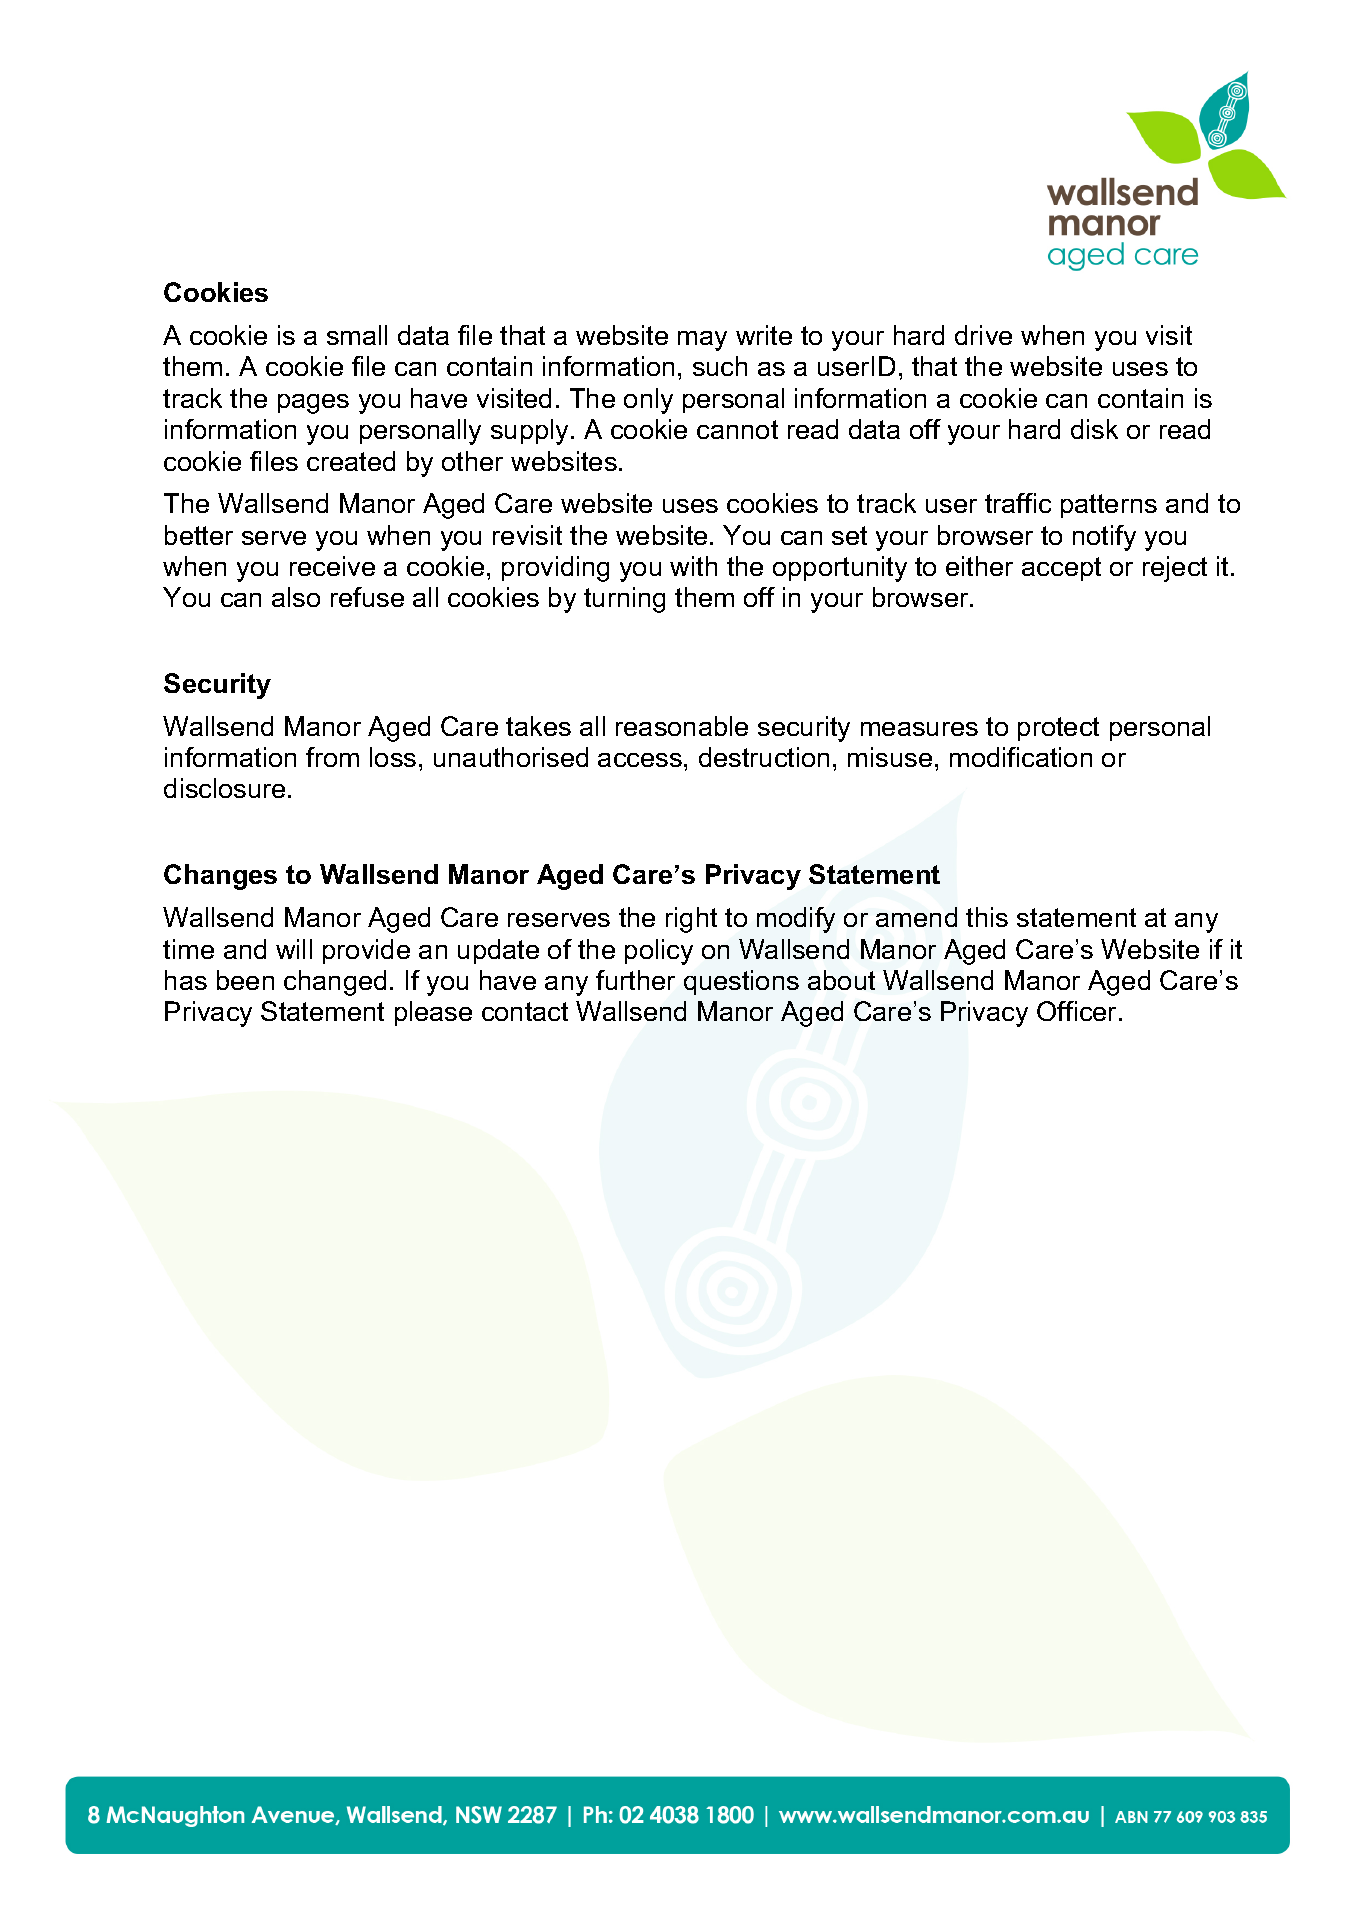  What do you see at coordinates (693, 566) in the screenshot?
I see `with` at bounding box center [693, 566].
